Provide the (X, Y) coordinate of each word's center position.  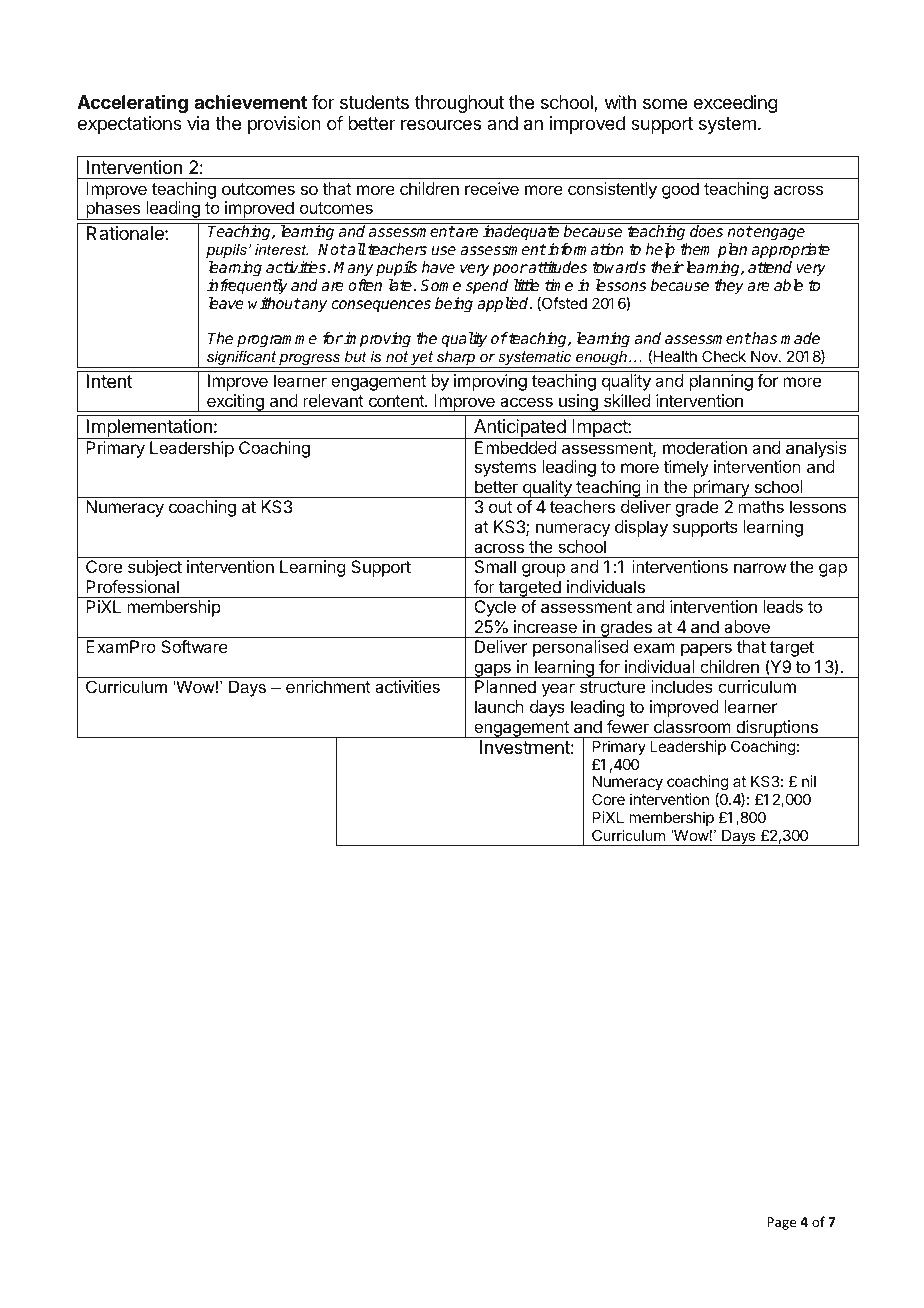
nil (809, 781)
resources (441, 124)
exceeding (735, 104)
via (198, 123)
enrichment (328, 686)
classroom (692, 726)
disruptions (777, 729)
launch (499, 706)
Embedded (515, 447)
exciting (235, 403)
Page (781, 1223)
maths (761, 506)
